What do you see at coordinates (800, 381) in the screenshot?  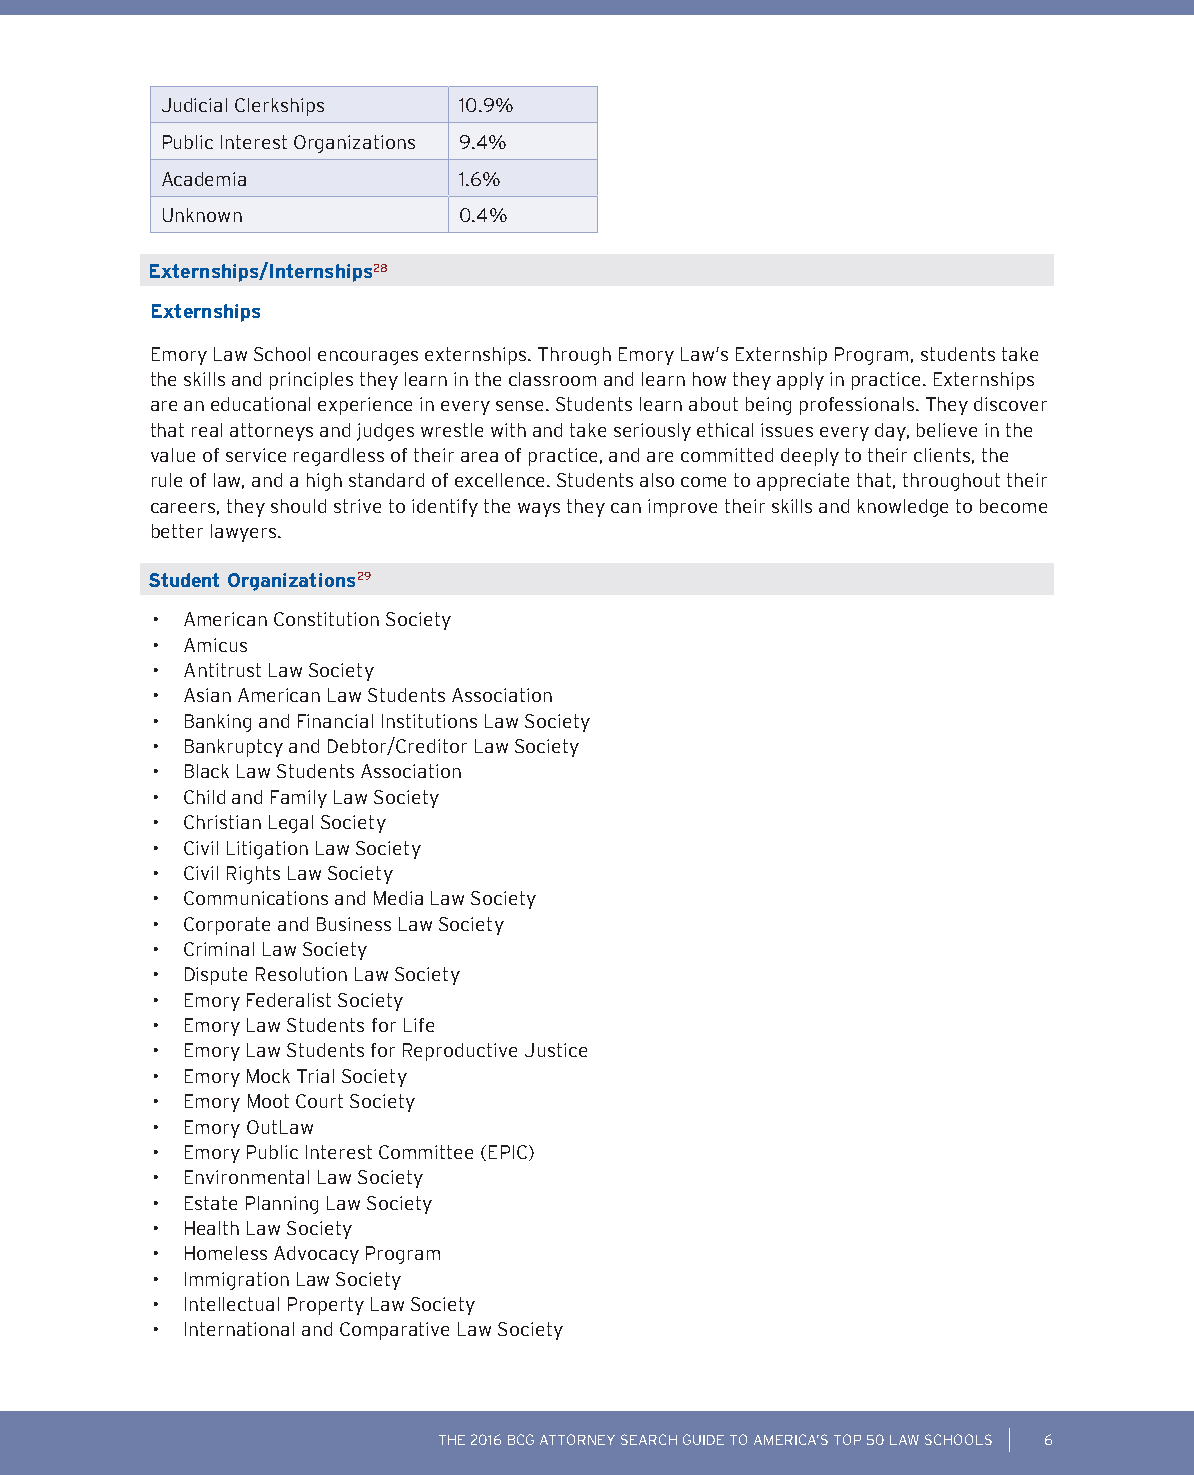 I see `apply` at bounding box center [800, 381].
